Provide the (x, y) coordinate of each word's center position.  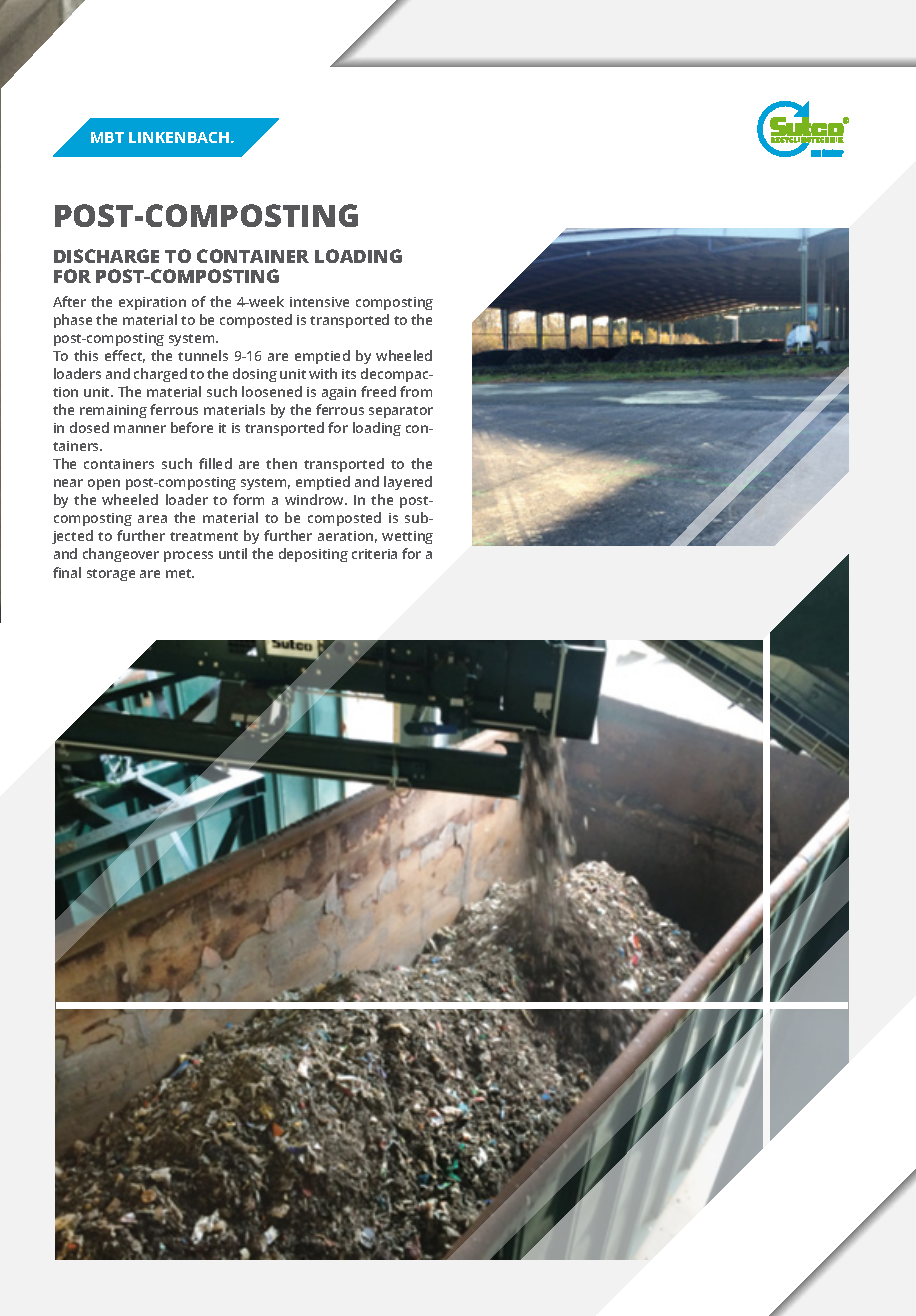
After (69, 301)
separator (401, 412)
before (192, 427)
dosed (89, 427)
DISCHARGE (106, 256)
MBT (107, 137)
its (349, 374)
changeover (121, 555)
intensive (319, 302)
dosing (255, 375)
